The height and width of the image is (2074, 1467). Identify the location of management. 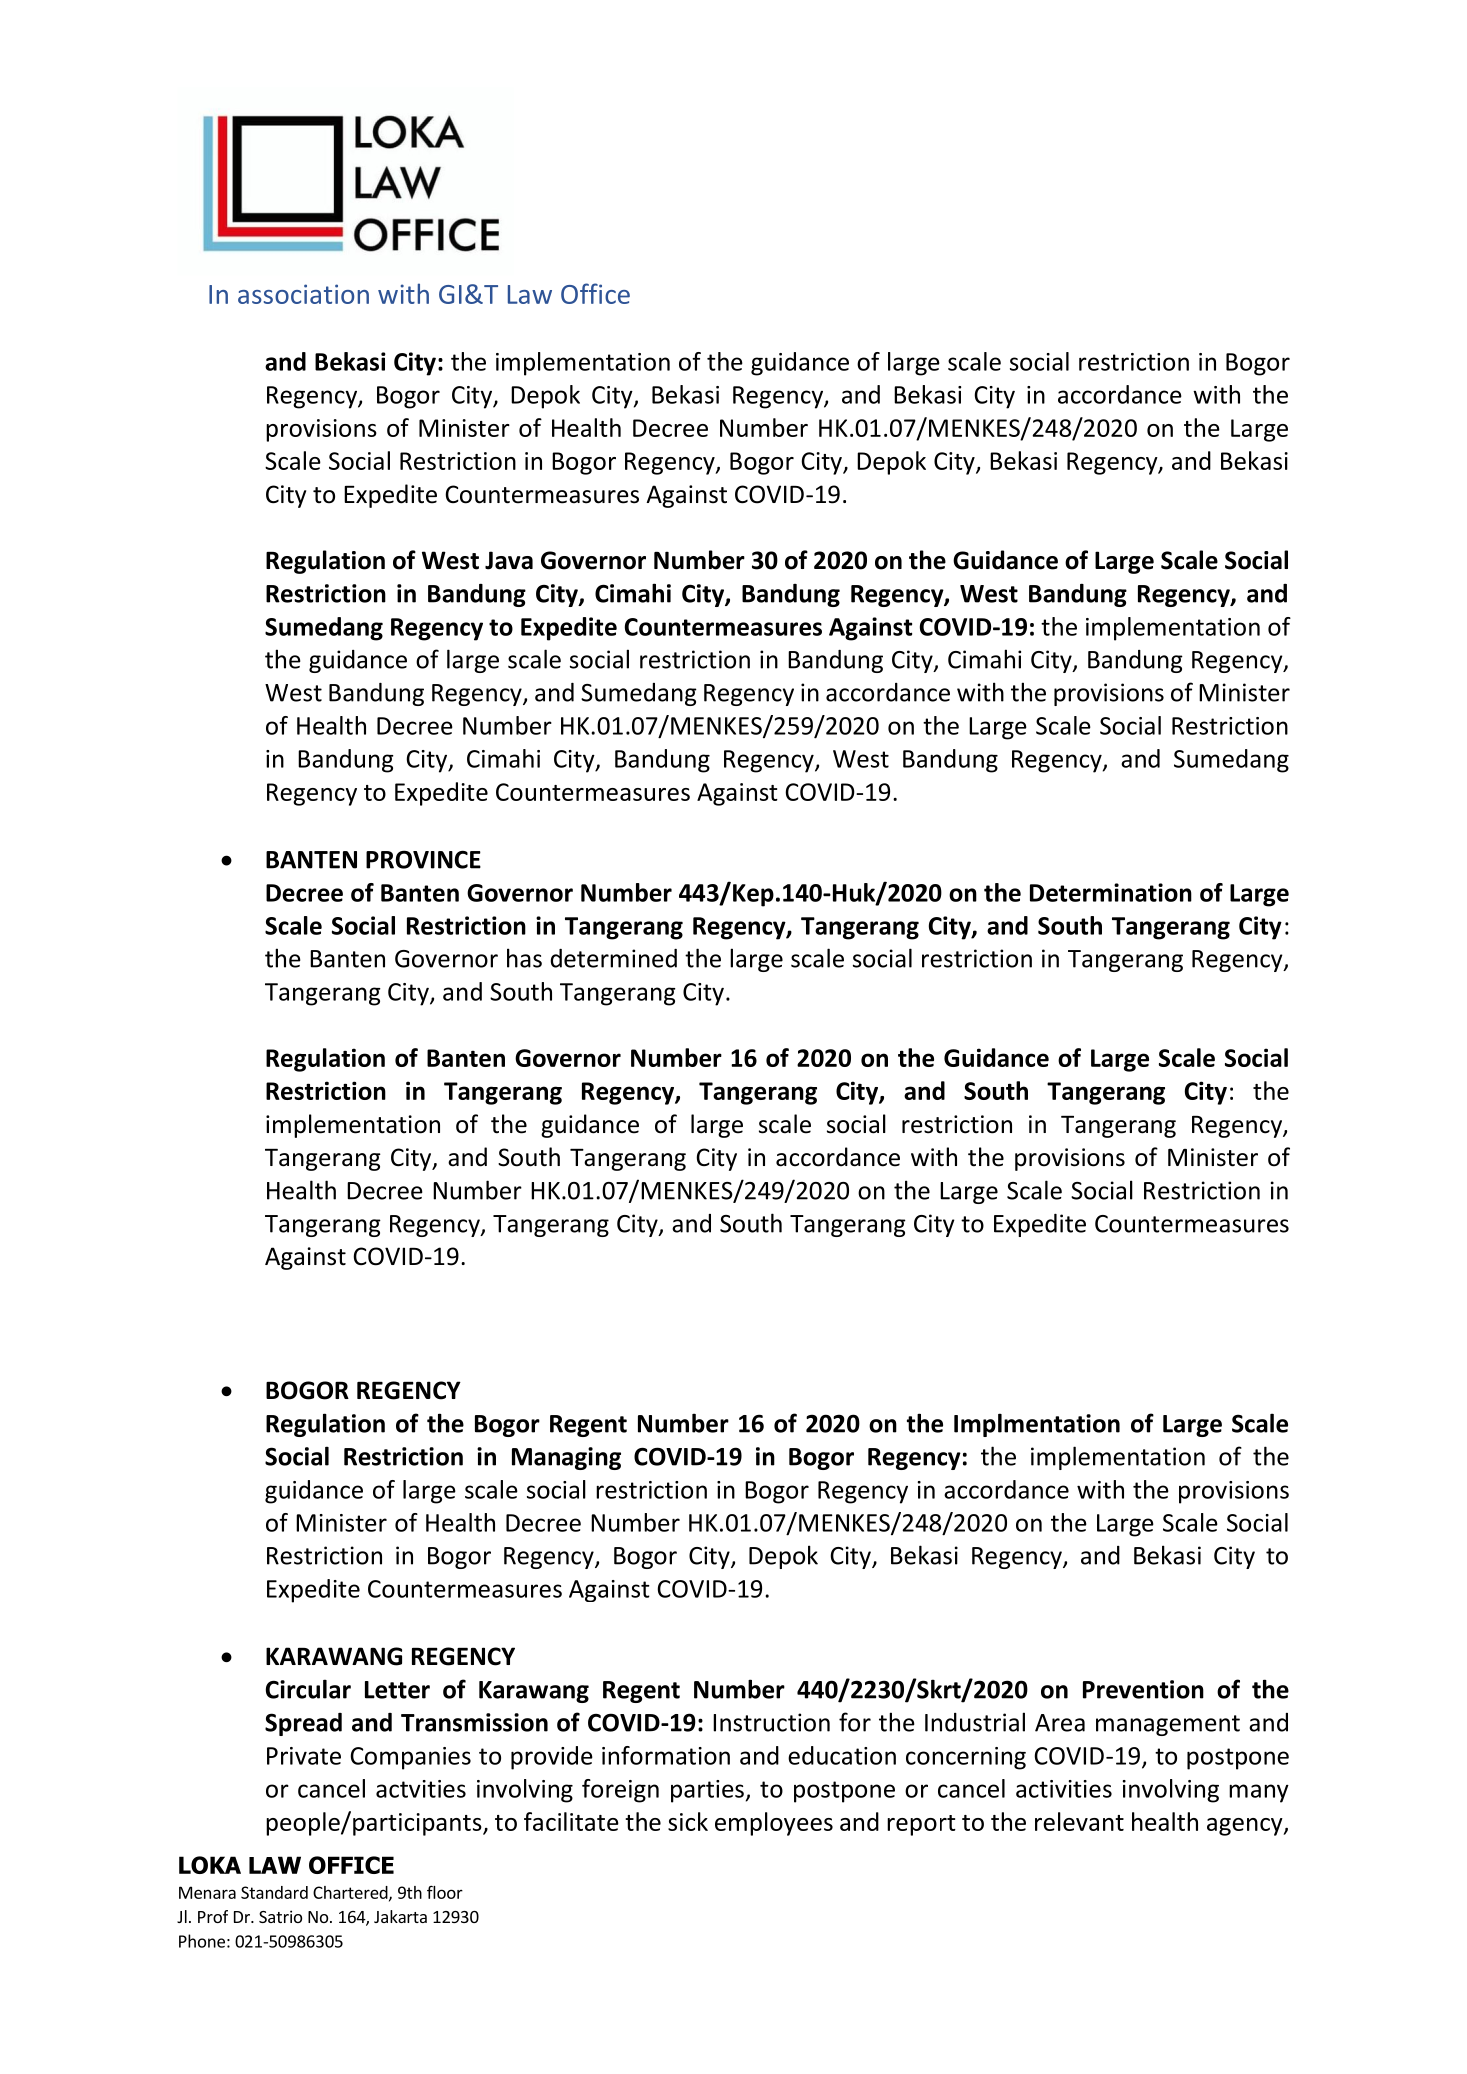
(1168, 1725).
